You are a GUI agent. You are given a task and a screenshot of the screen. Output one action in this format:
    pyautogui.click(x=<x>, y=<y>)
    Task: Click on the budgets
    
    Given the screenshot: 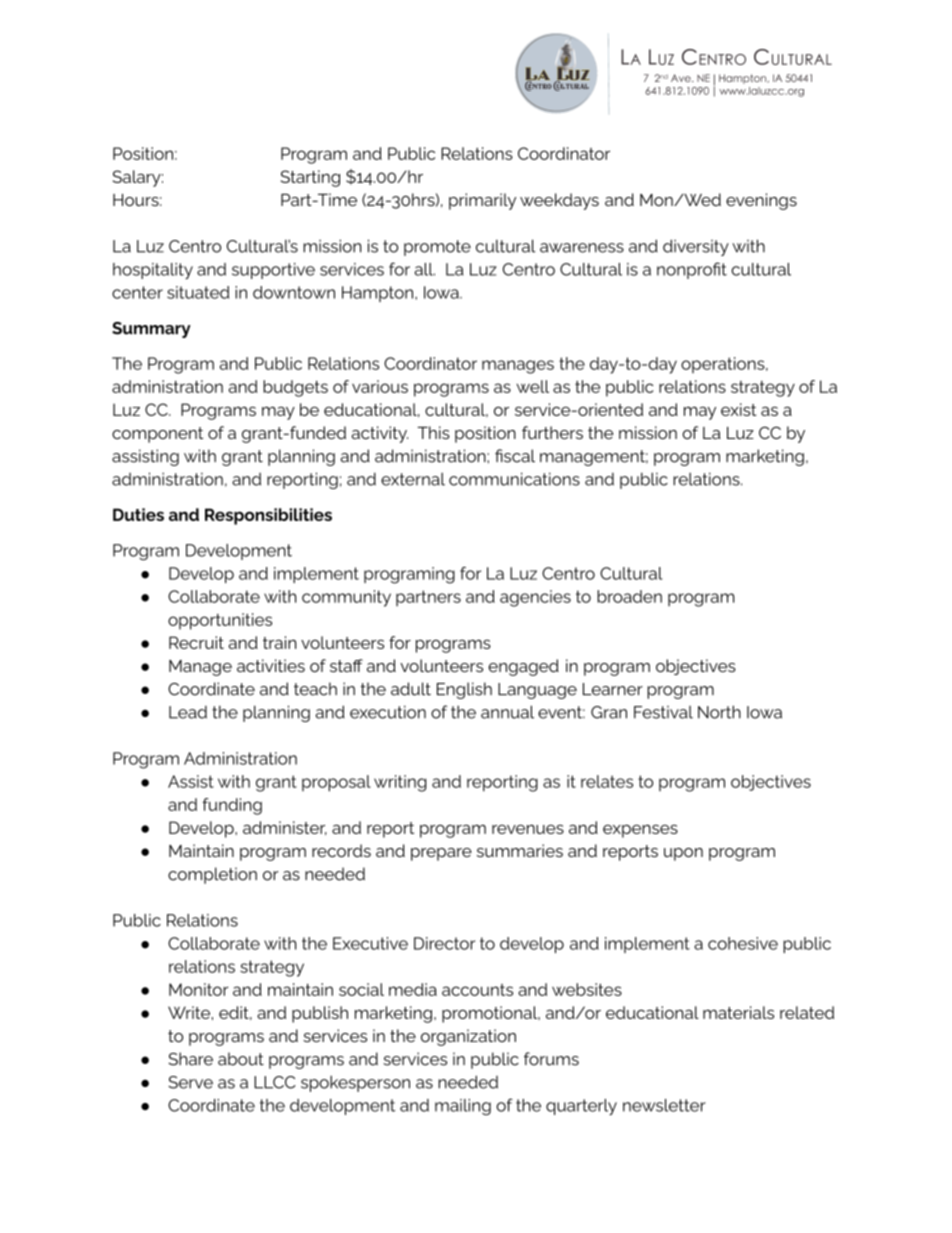 What is the action you would take?
    pyautogui.click(x=295, y=388)
